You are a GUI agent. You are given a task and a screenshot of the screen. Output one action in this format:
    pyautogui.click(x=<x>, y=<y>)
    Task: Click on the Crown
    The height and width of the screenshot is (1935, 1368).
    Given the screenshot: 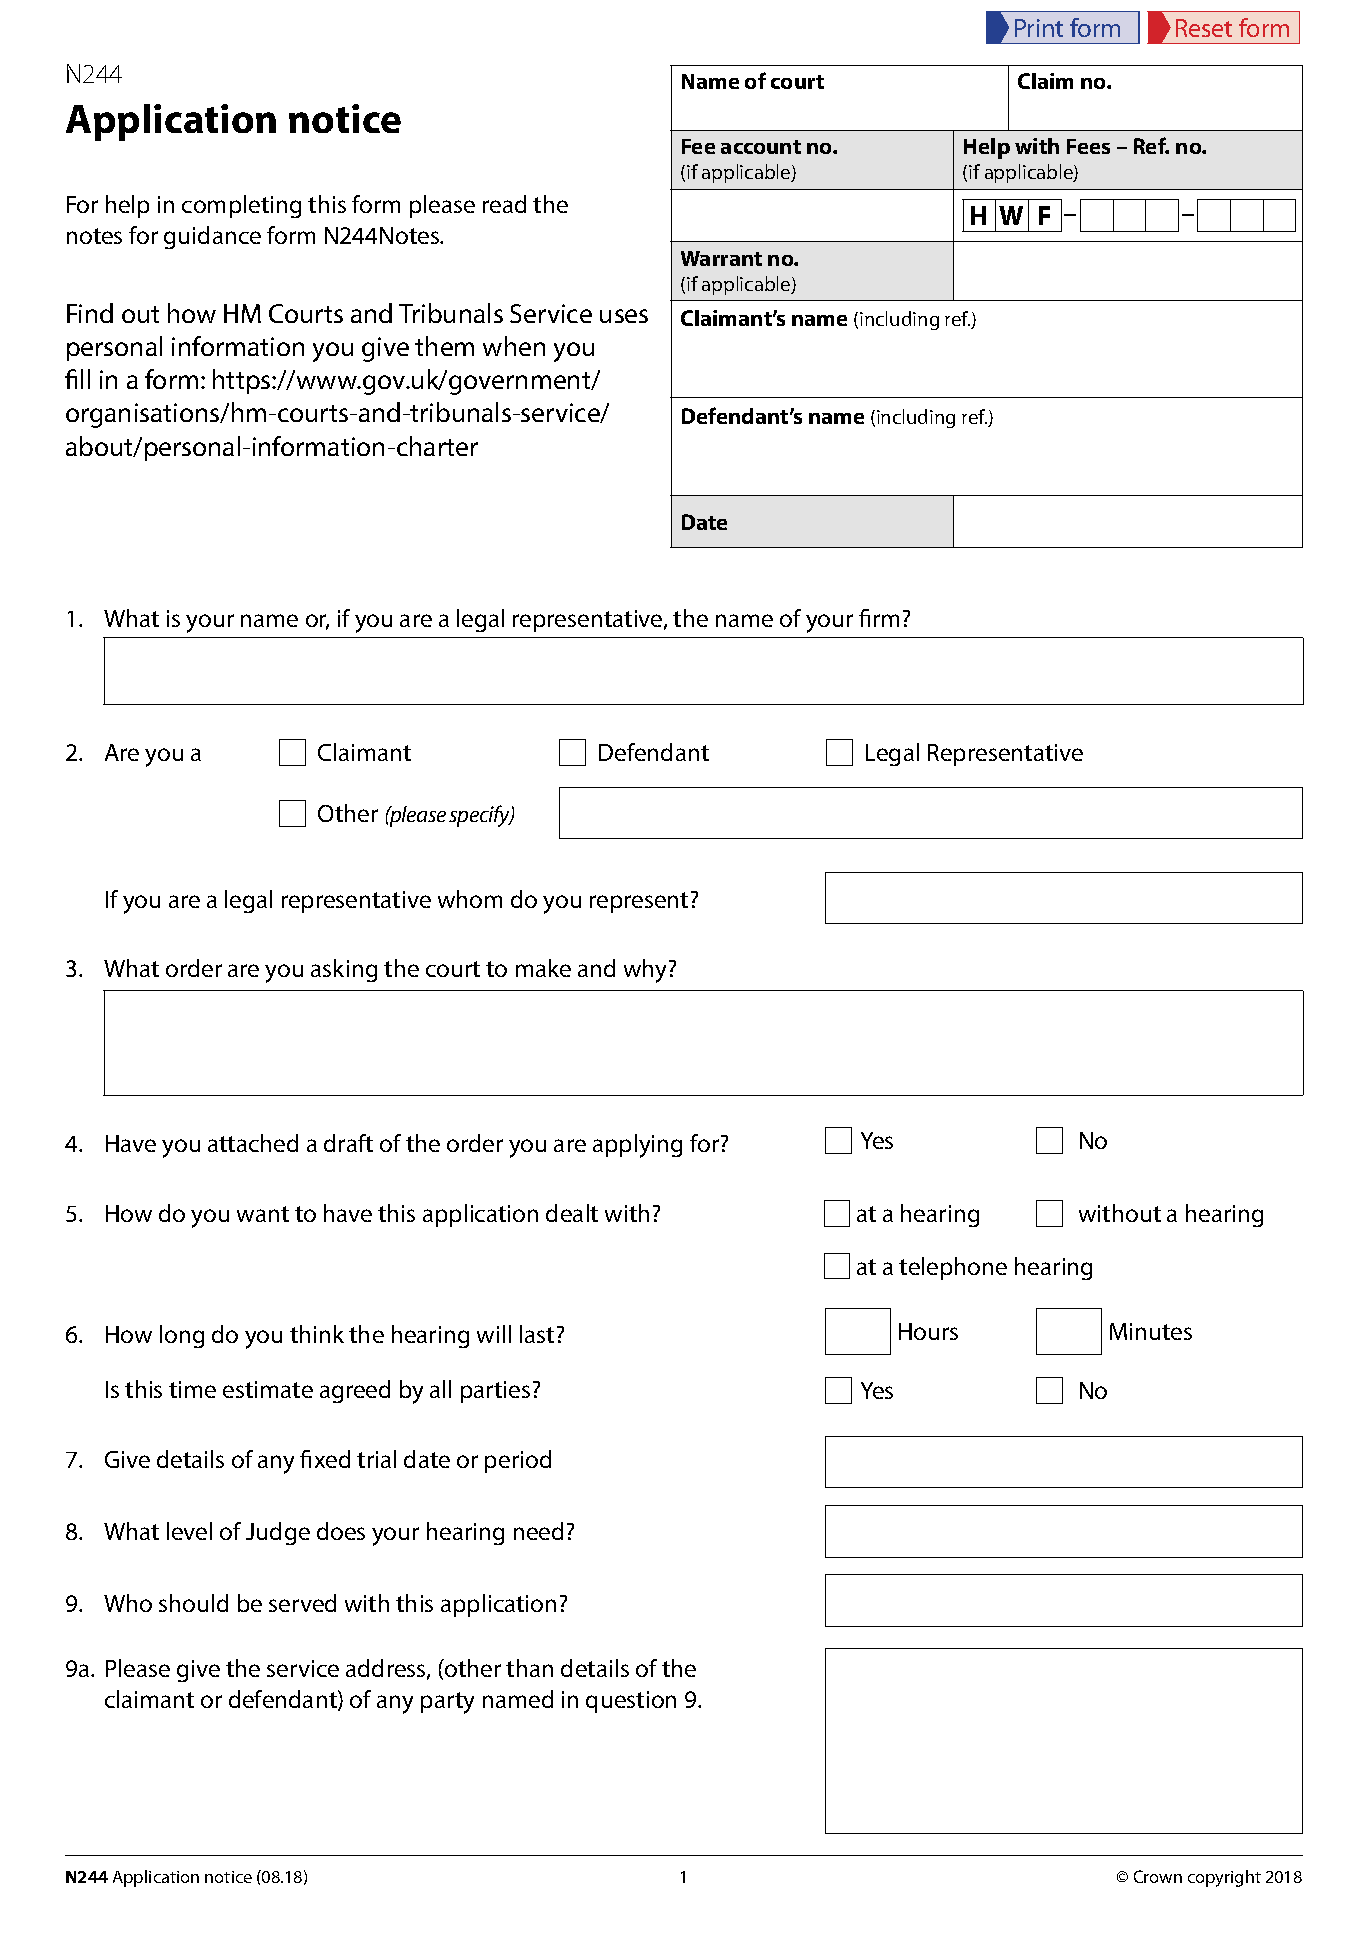 What is the action you would take?
    pyautogui.click(x=1158, y=1876)
